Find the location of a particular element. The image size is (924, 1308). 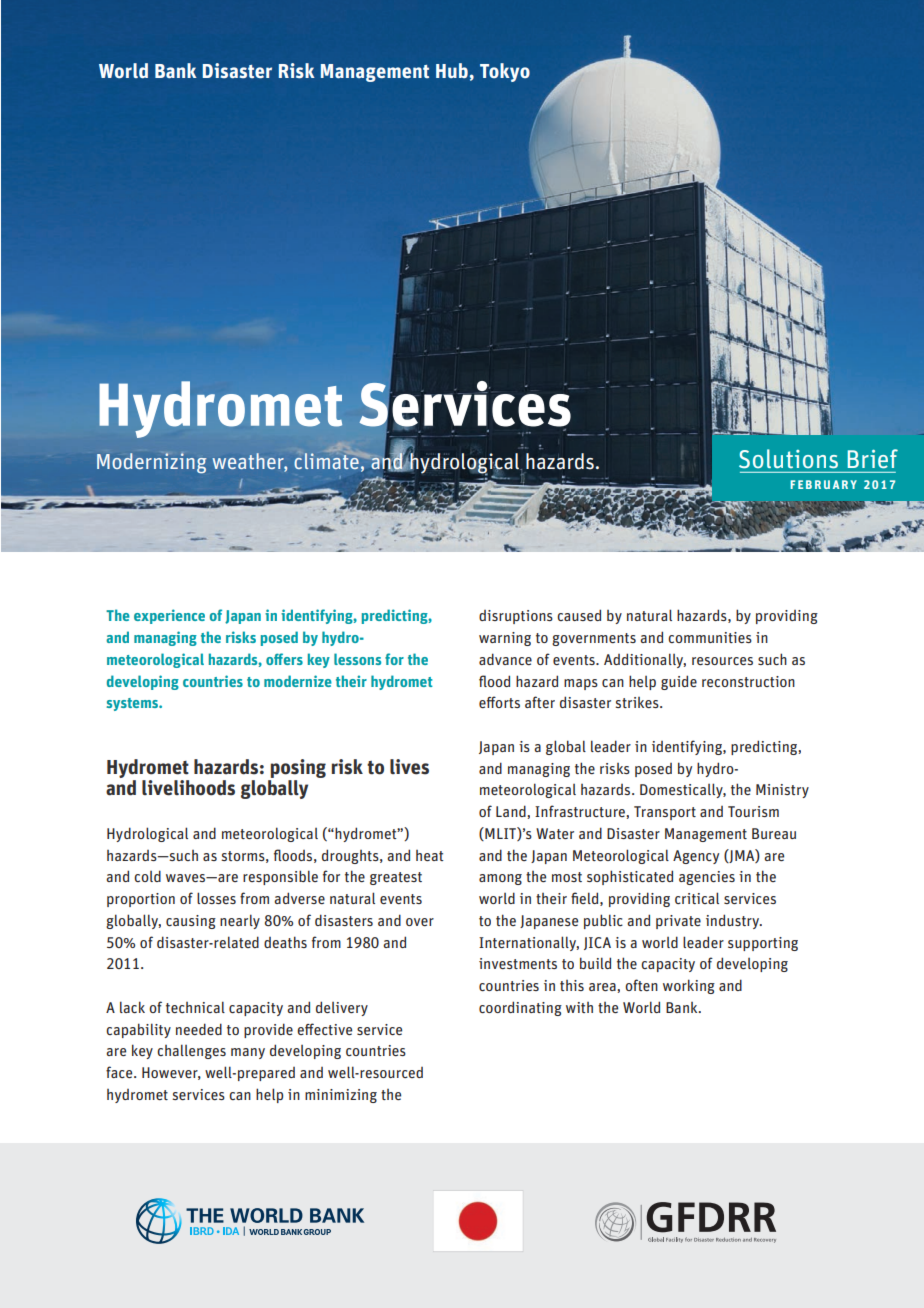

disruptions is located at coordinates (516, 617).
